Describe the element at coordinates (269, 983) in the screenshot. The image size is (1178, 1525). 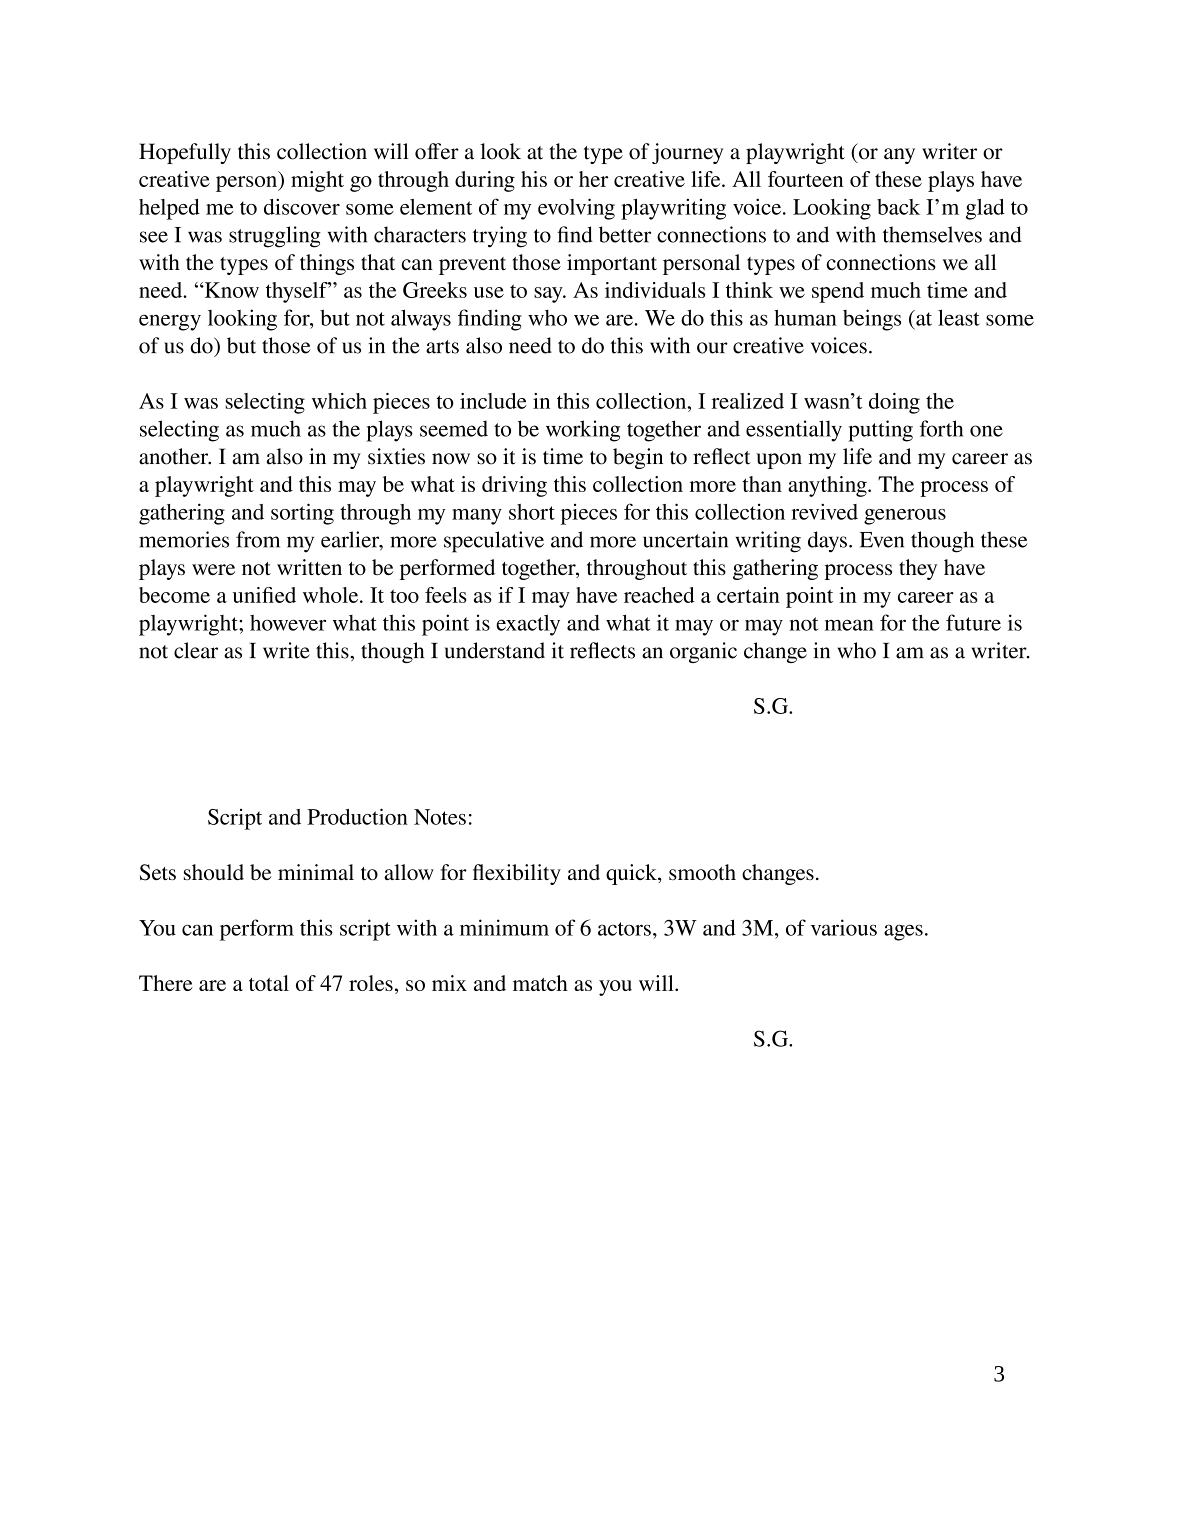
I see `total` at that location.
